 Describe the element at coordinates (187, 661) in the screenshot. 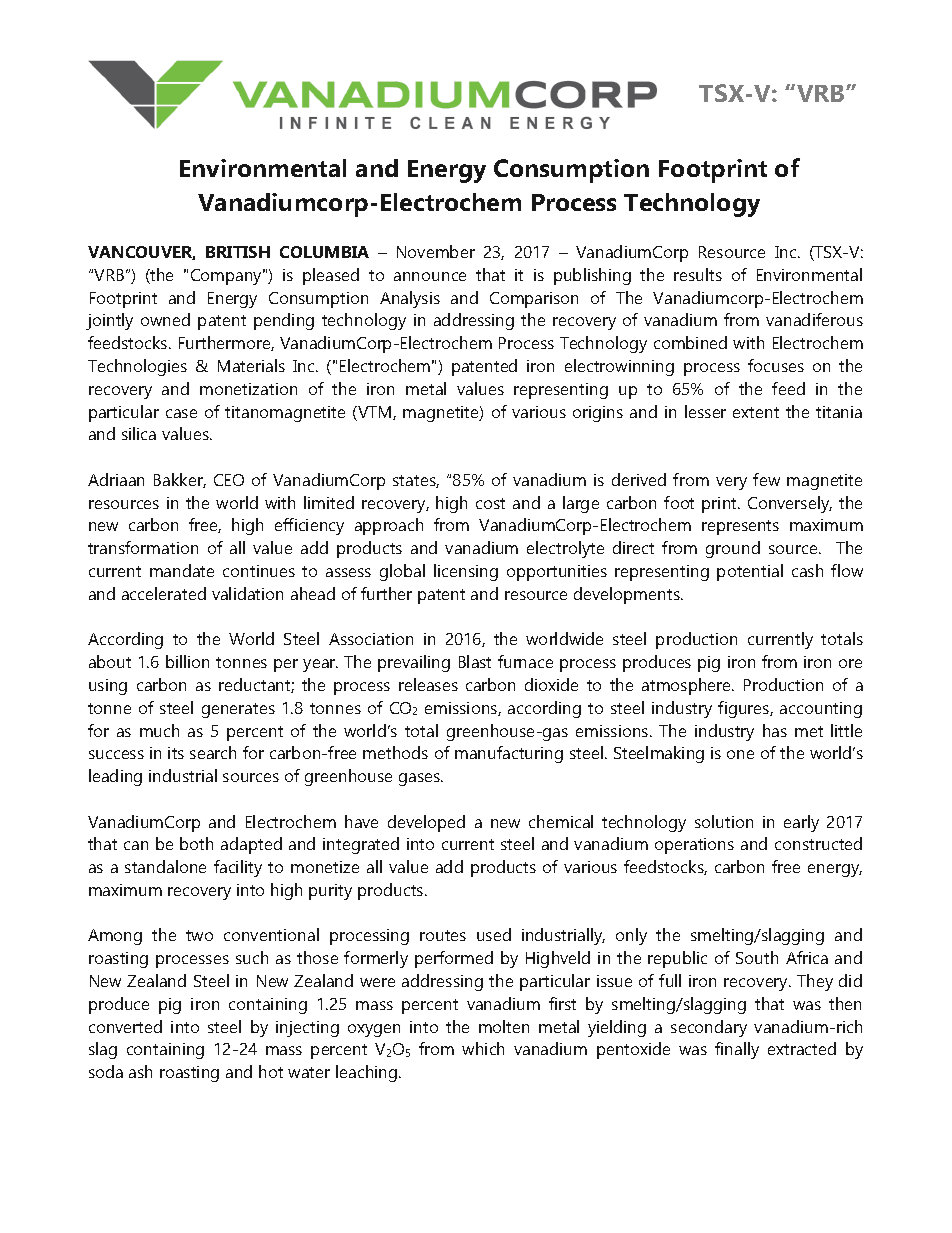

I see `billion` at that location.
